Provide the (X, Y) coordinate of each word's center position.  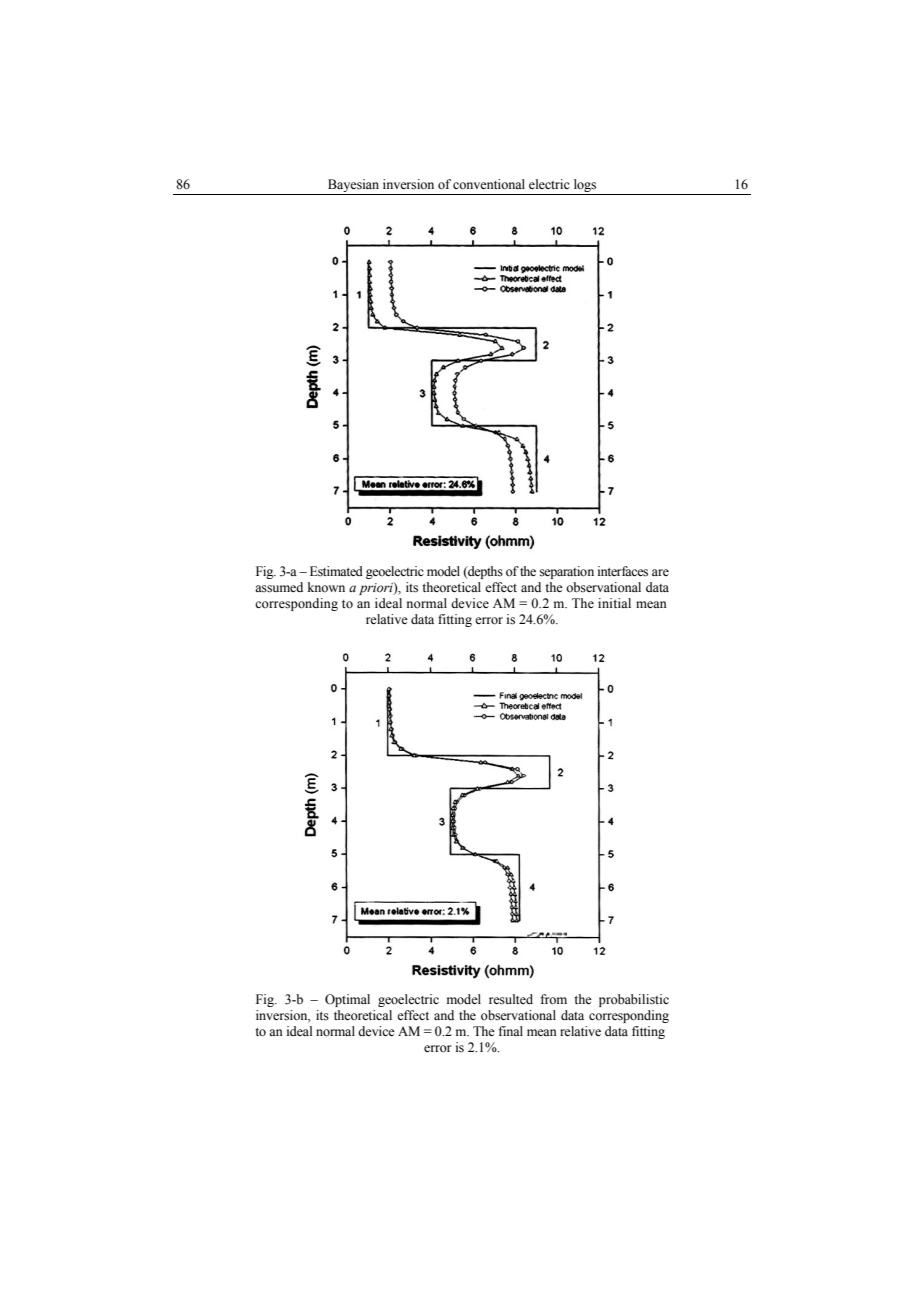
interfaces (623, 571)
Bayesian (353, 185)
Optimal (347, 1000)
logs (585, 185)
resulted (511, 999)
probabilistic (634, 1000)
